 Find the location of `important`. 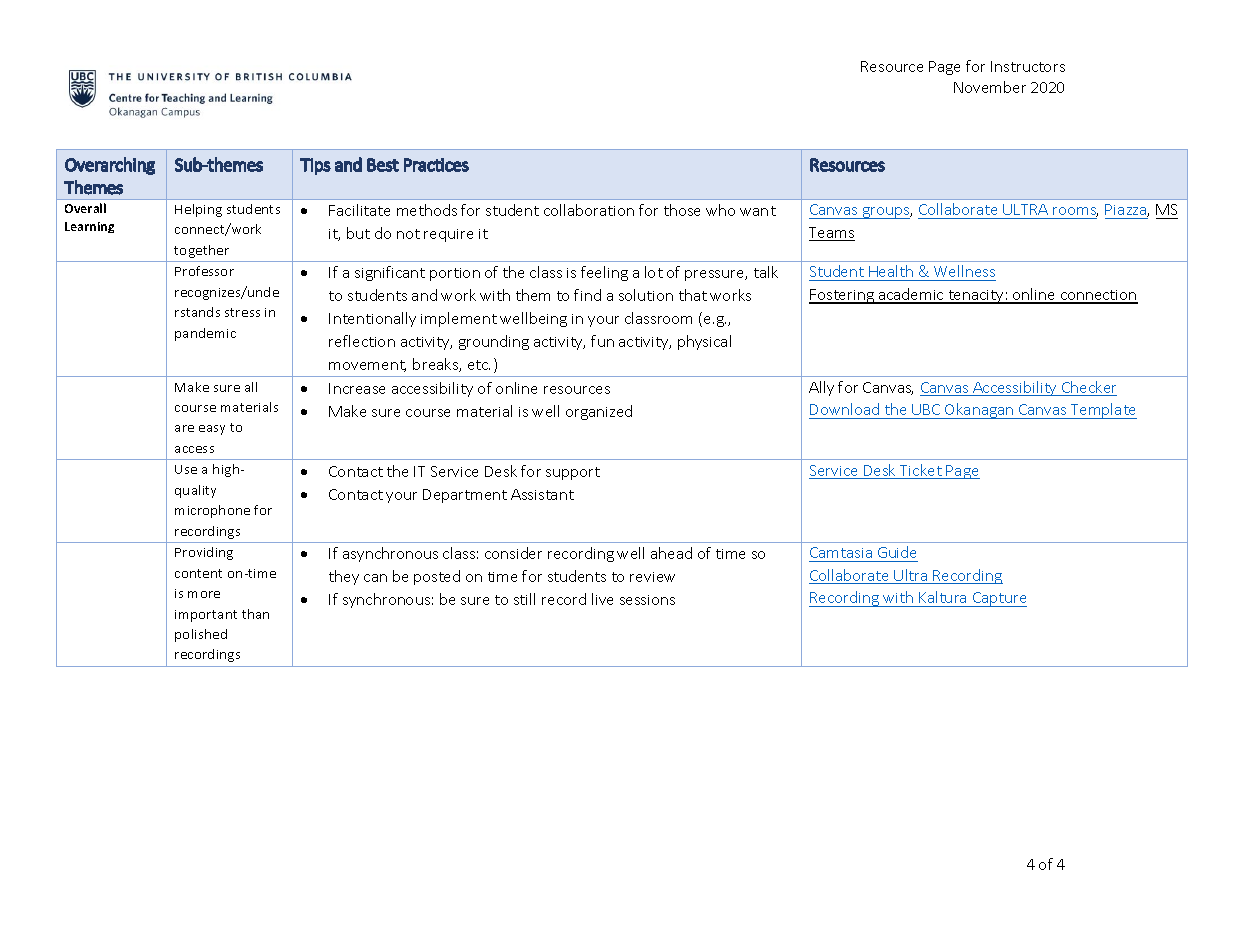

important is located at coordinates (206, 616).
